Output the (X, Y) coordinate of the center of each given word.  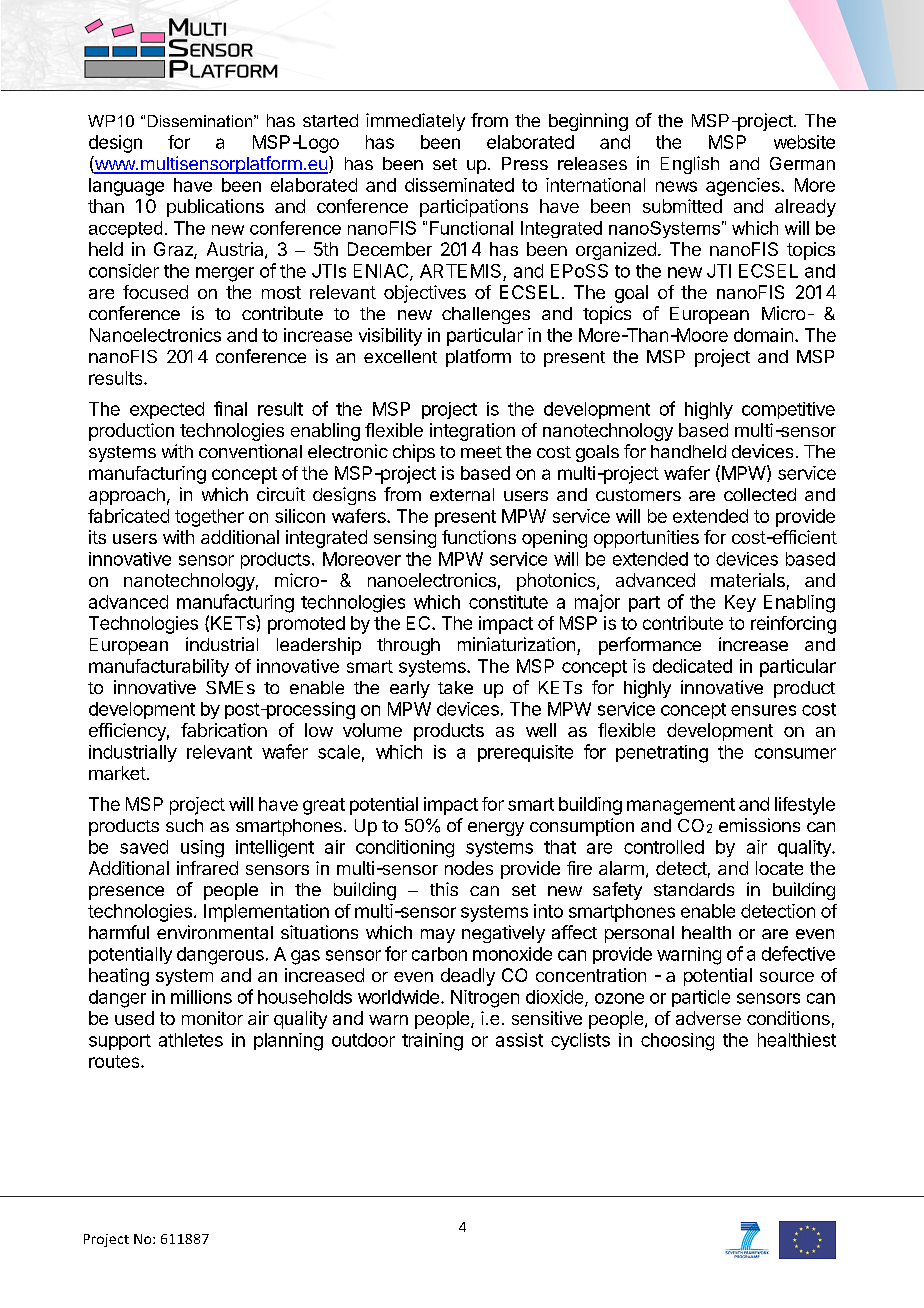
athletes (191, 1040)
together (209, 518)
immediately (415, 122)
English (690, 165)
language (126, 187)
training (432, 1042)
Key (740, 603)
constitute (508, 602)
